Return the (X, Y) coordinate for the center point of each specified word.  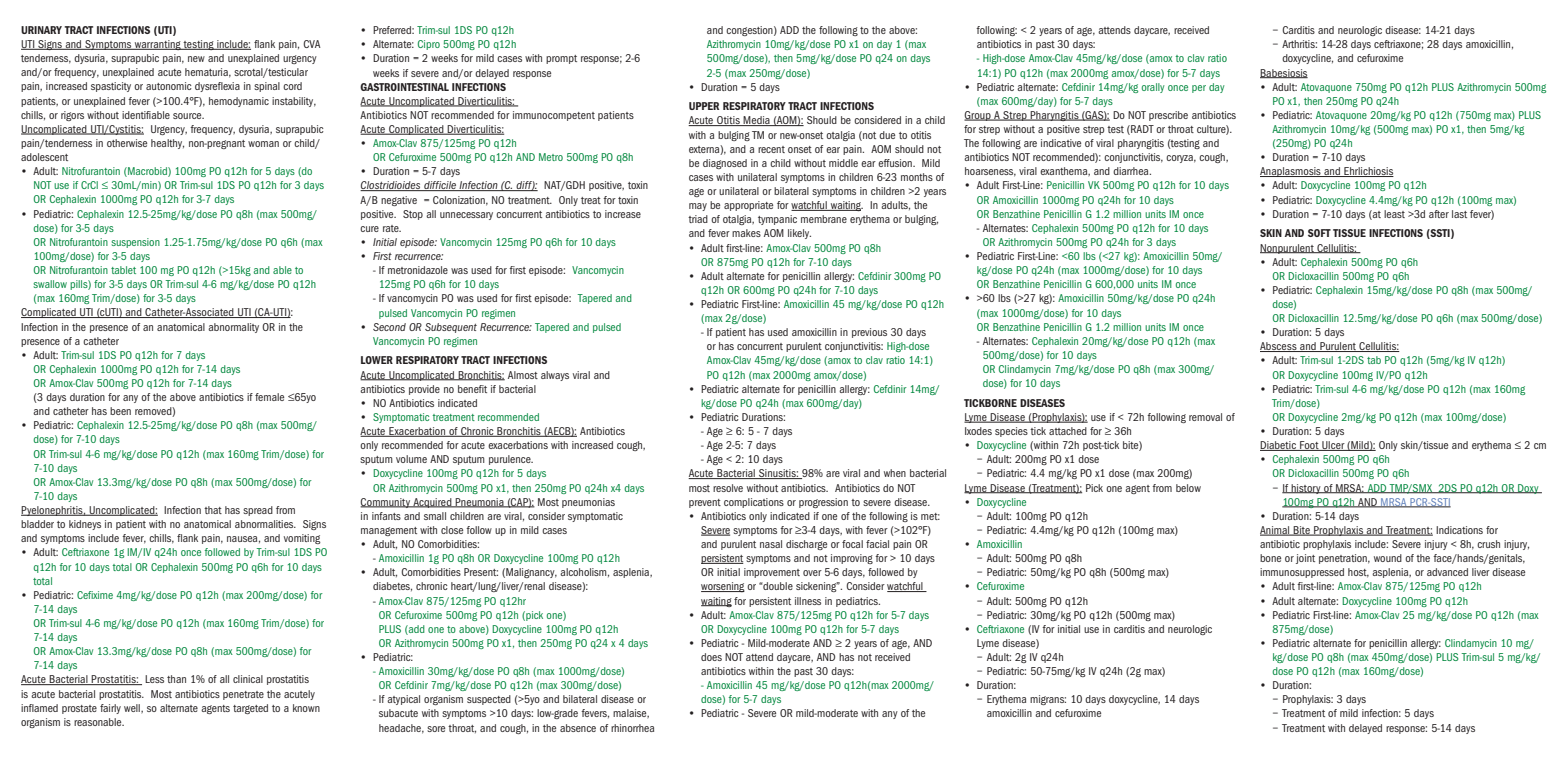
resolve (728, 488)
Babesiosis (1284, 73)
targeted (250, 709)
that (213, 510)
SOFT (1319, 233)
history (1306, 489)
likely (799, 234)
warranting (158, 45)
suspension (135, 243)
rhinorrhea (632, 728)
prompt (561, 59)
